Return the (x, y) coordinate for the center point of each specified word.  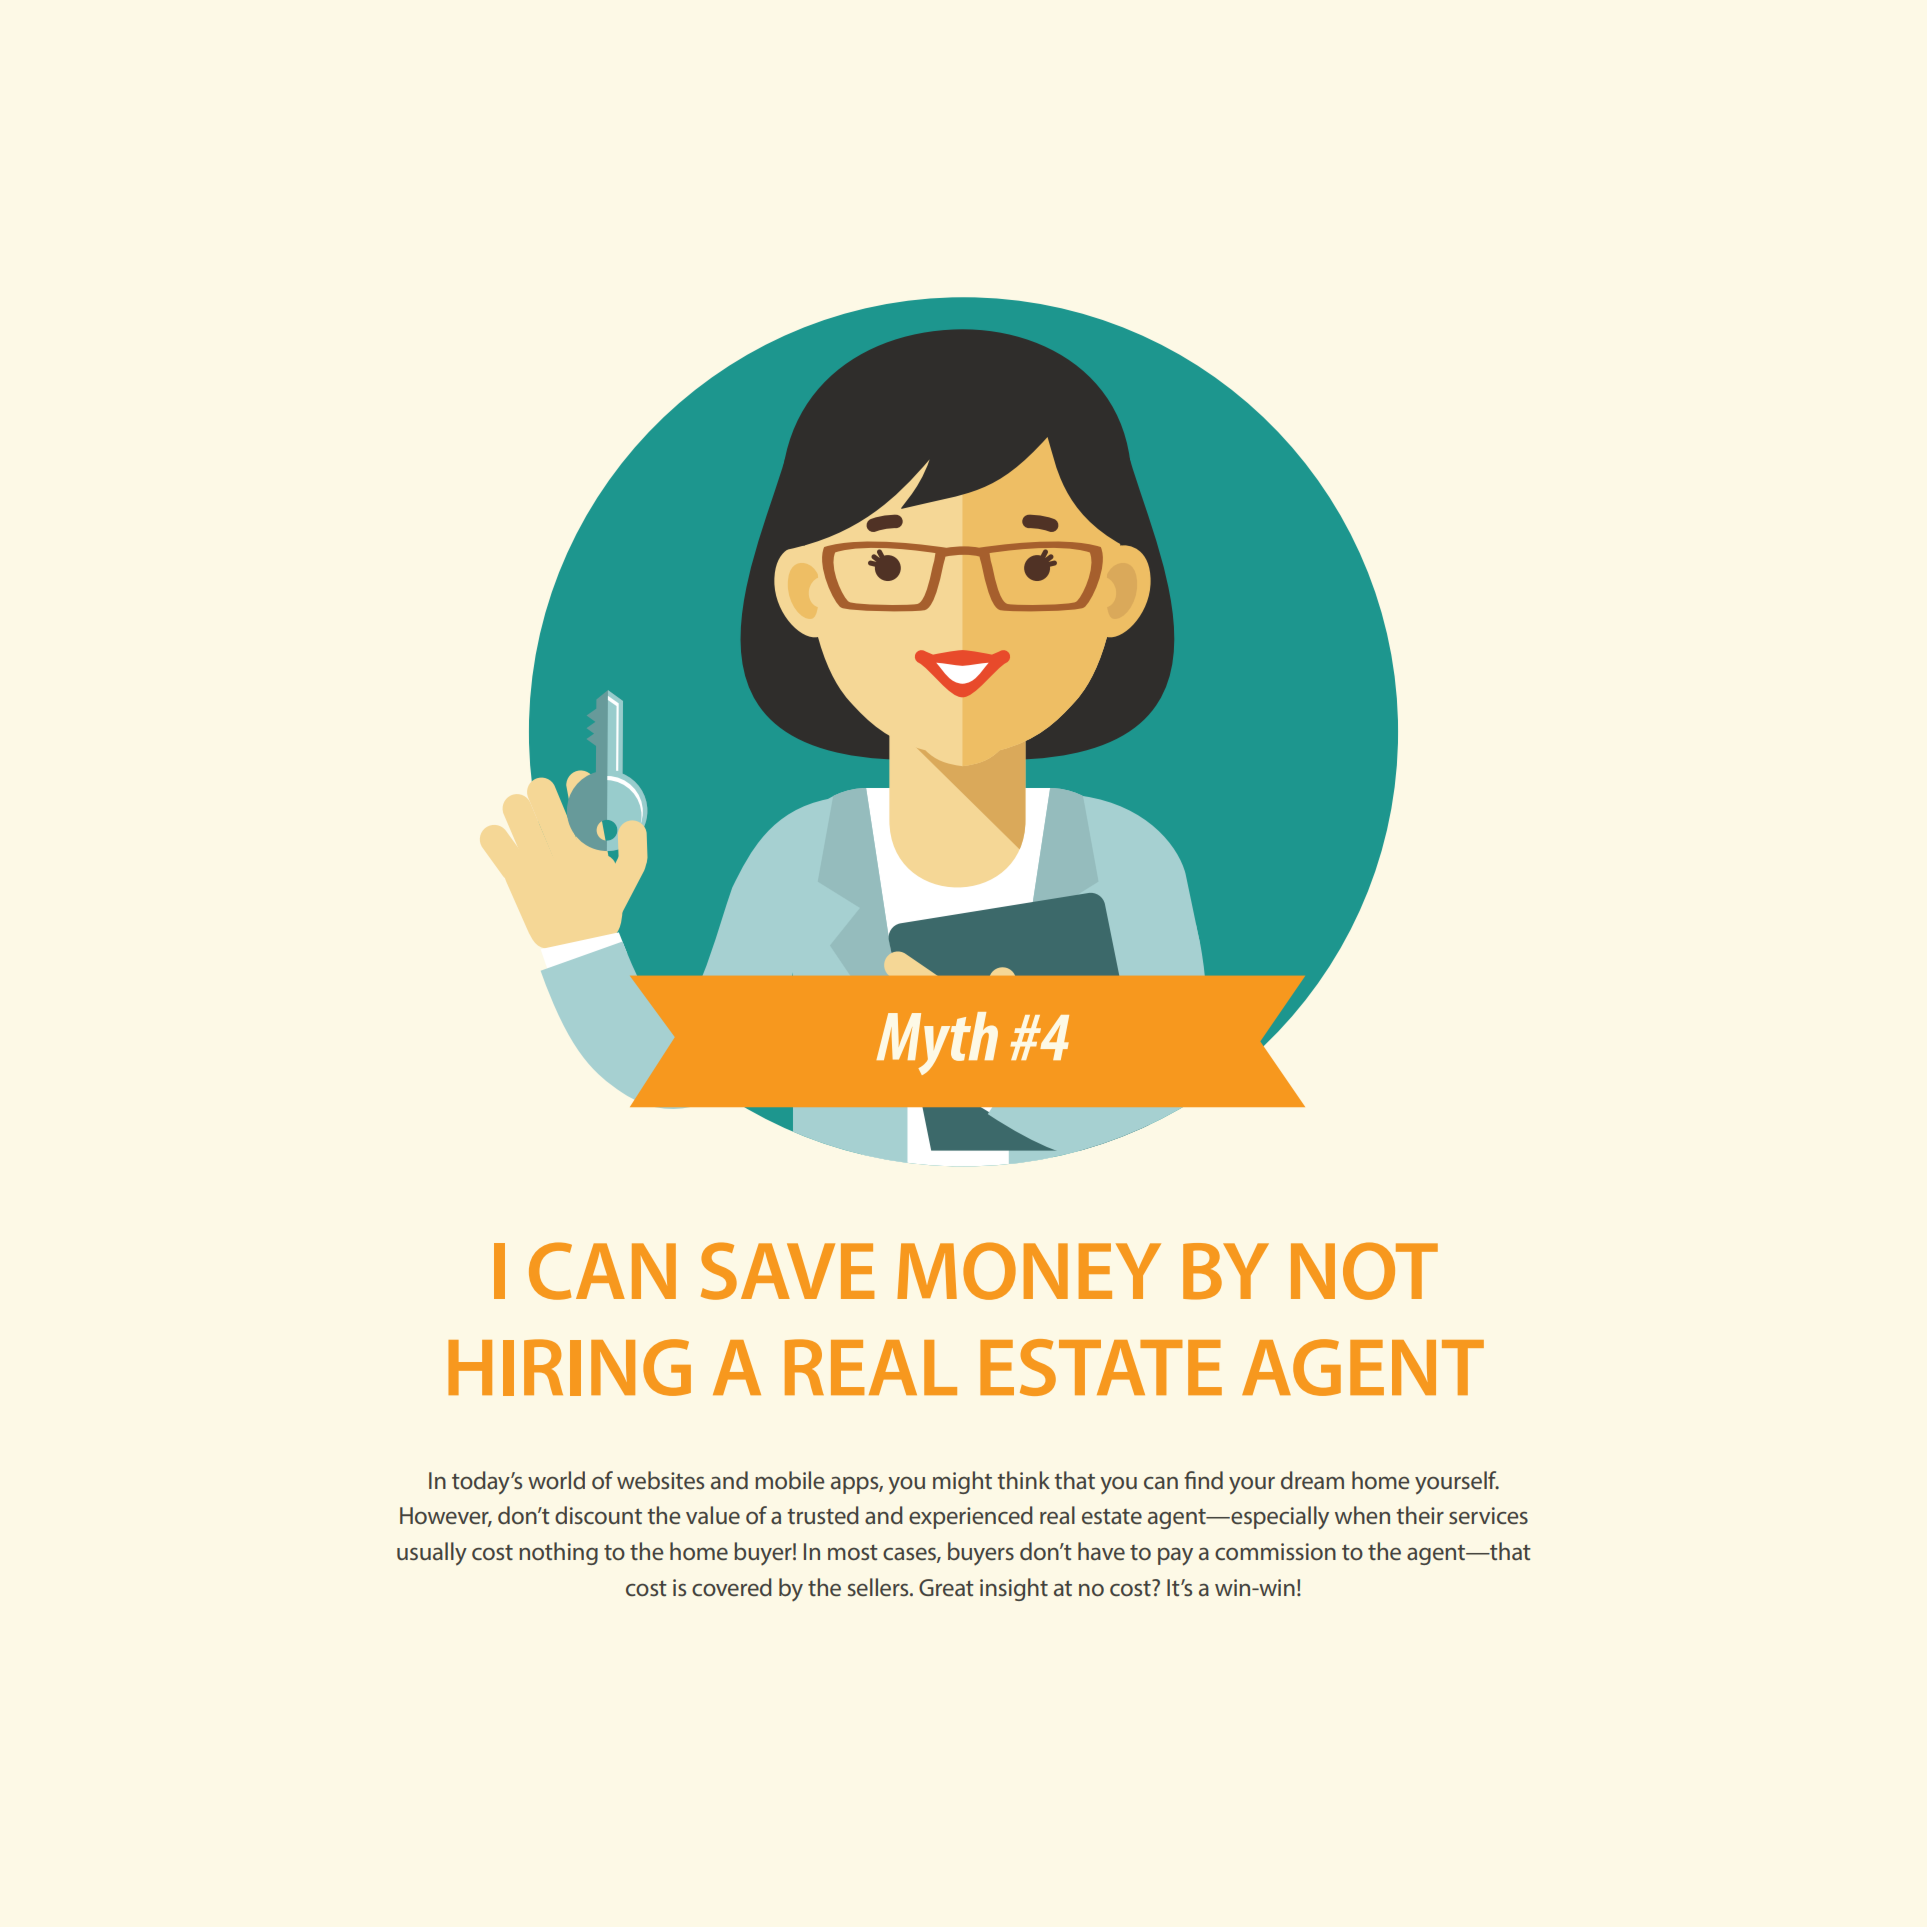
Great (946, 1587)
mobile (789, 1480)
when (1362, 1515)
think (1023, 1480)
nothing (558, 1553)
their (1420, 1515)
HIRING (569, 1367)
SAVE (787, 1271)
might (962, 1482)
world (556, 1480)
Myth (937, 1043)
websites (660, 1480)
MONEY (1029, 1271)
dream (1312, 1480)
